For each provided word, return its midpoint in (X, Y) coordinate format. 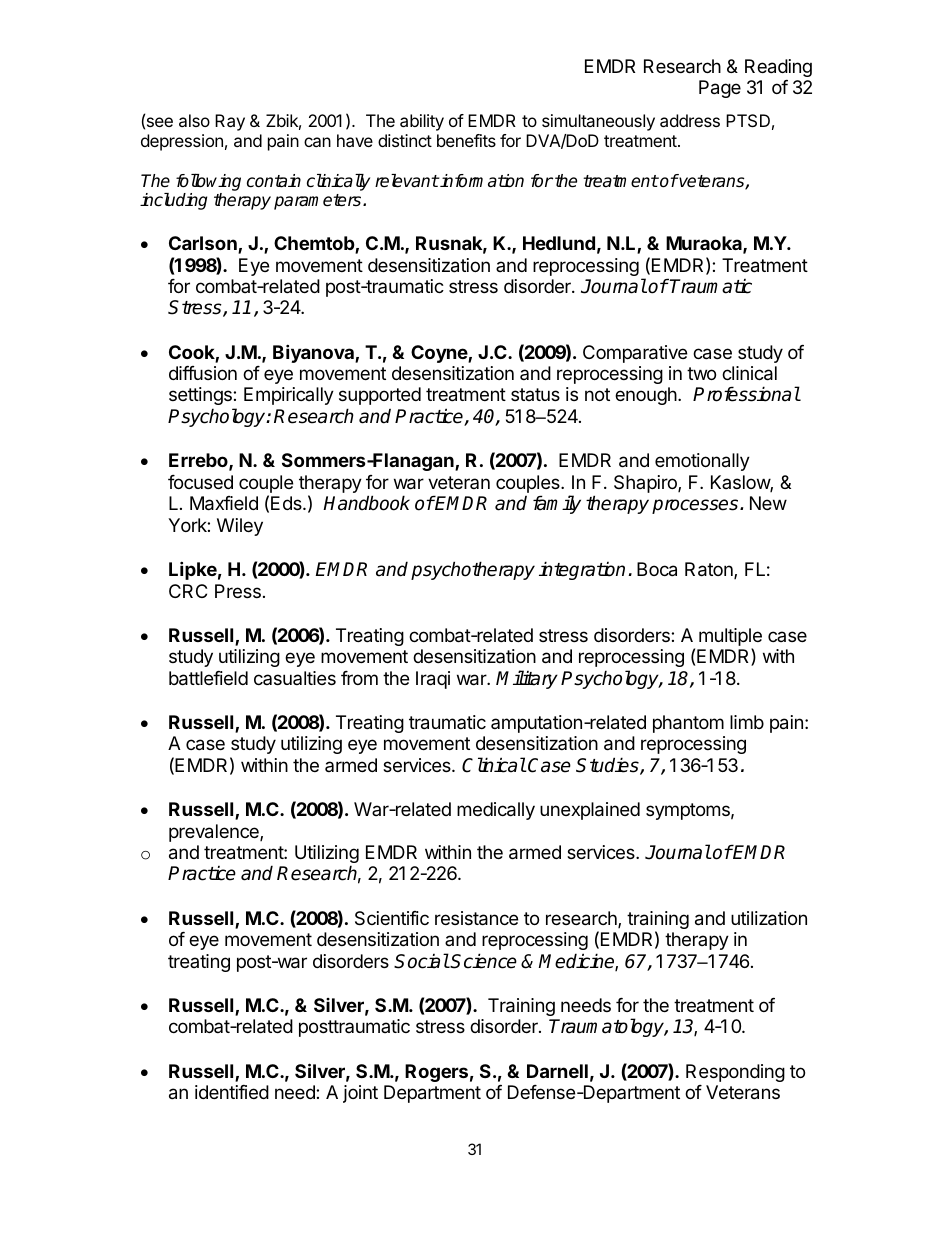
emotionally (702, 462)
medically (496, 811)
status (535, 394)
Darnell (557, 1071)
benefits (466, 140)
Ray (230, 122)
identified (232, 1092)
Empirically (289, 396)
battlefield (208, 678)
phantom (688, 724)
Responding (735, 1073)
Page (720, 89)
